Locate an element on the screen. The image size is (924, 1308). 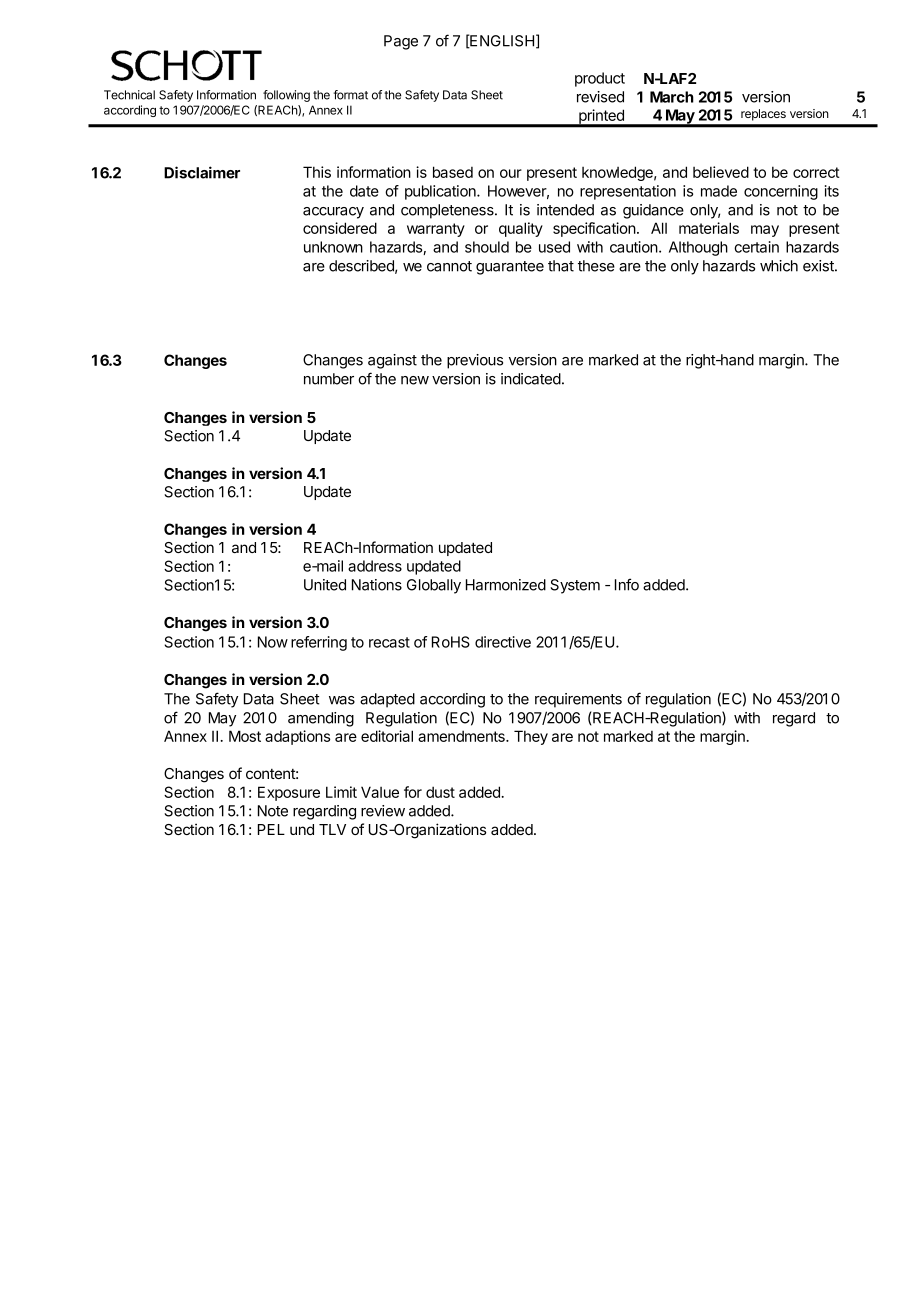
certain is located at coordinates (756, 247).
